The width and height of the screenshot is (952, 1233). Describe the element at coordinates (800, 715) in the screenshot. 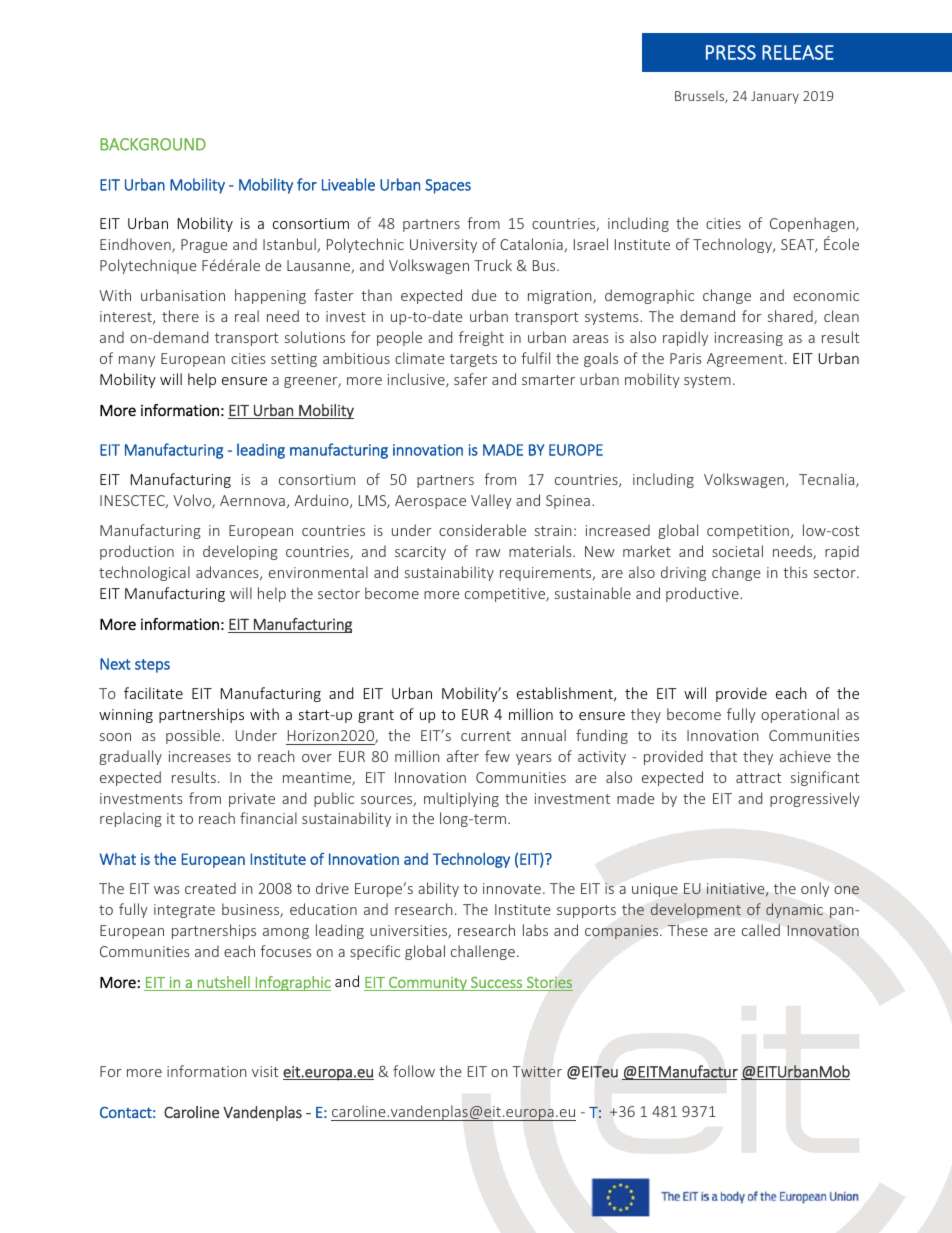

I see `operational` at that location.
